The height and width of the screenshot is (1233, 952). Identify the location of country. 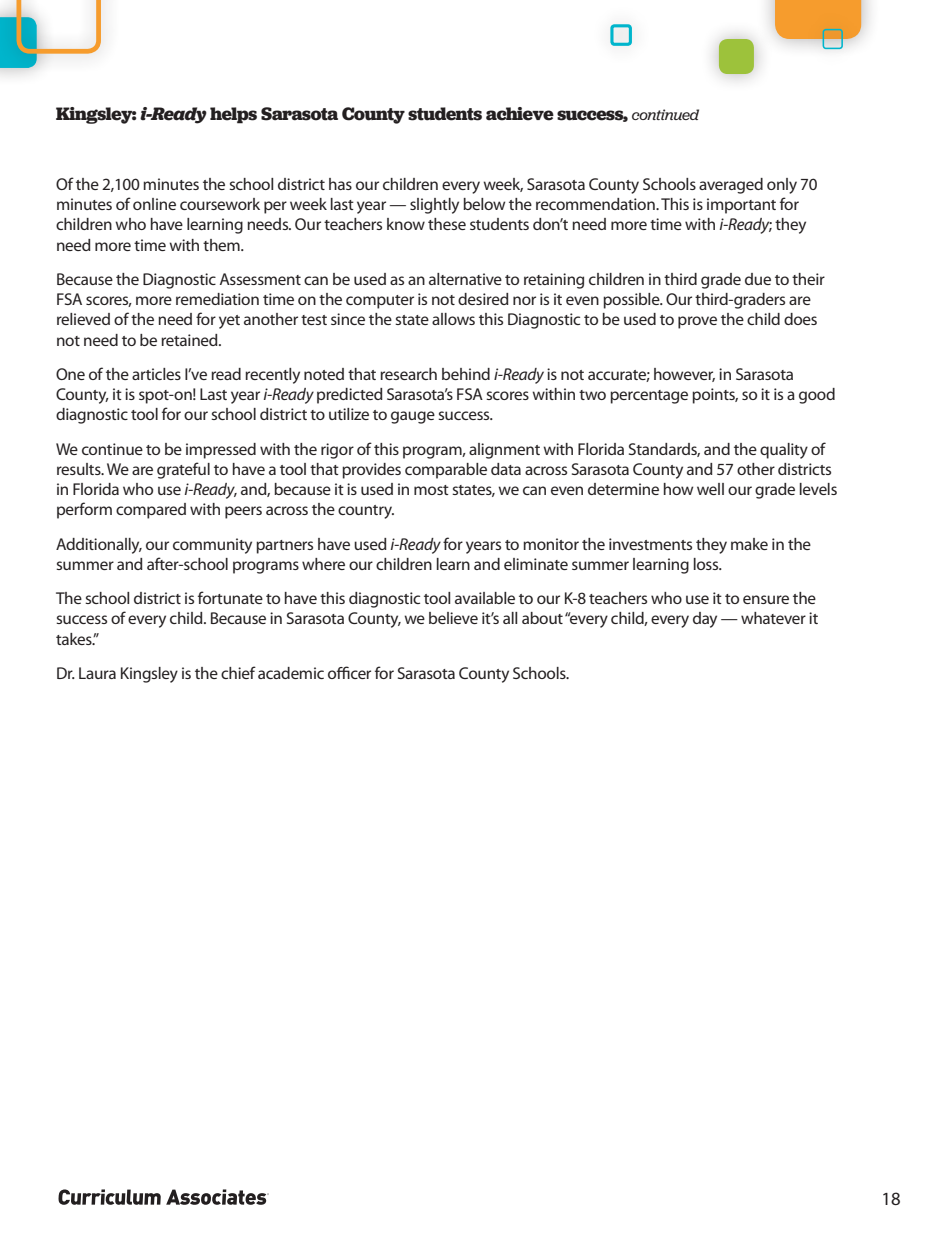
(366, 512).
